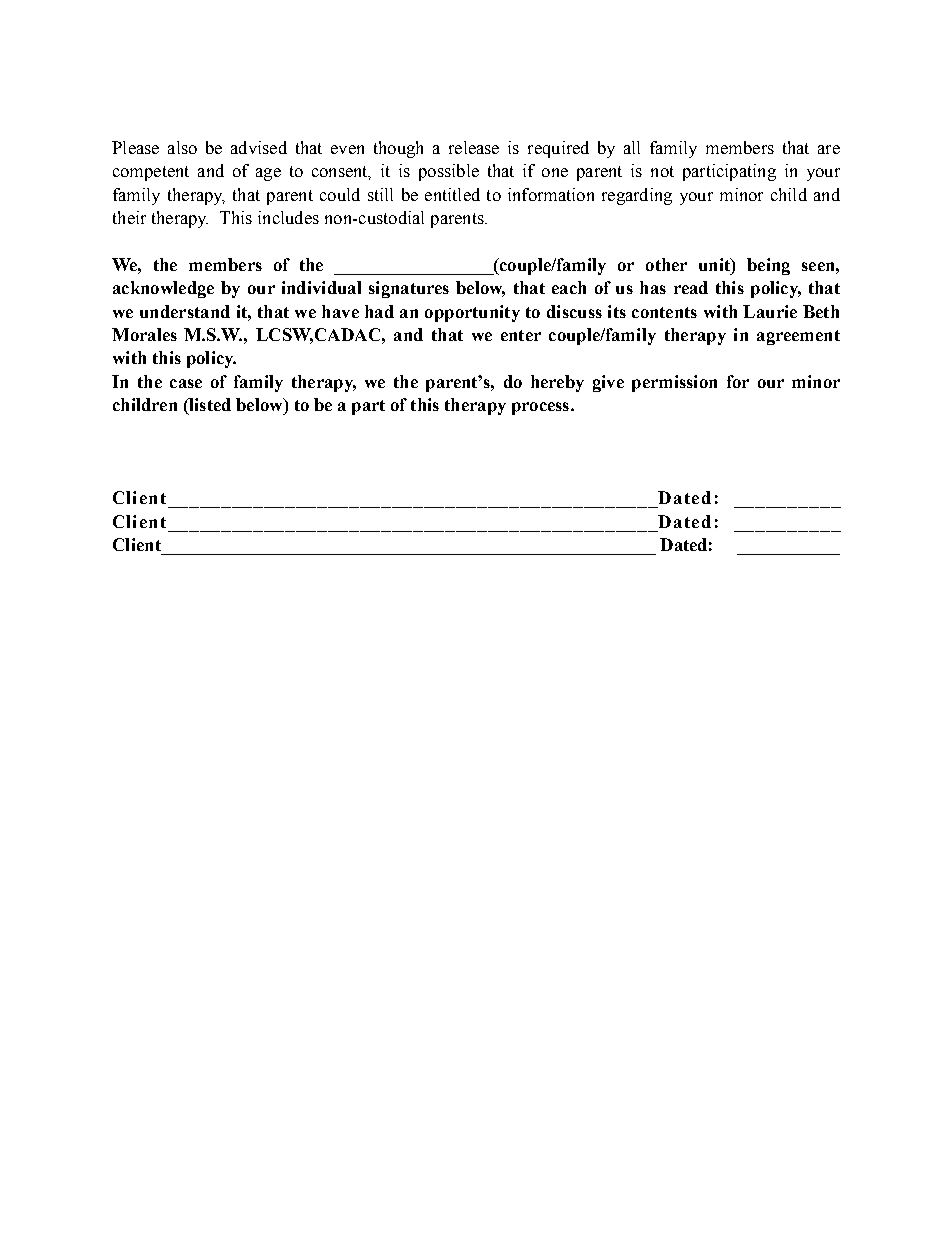  Describe the element at coordinates (185, 311) in the image. I see `understand` at that location.
